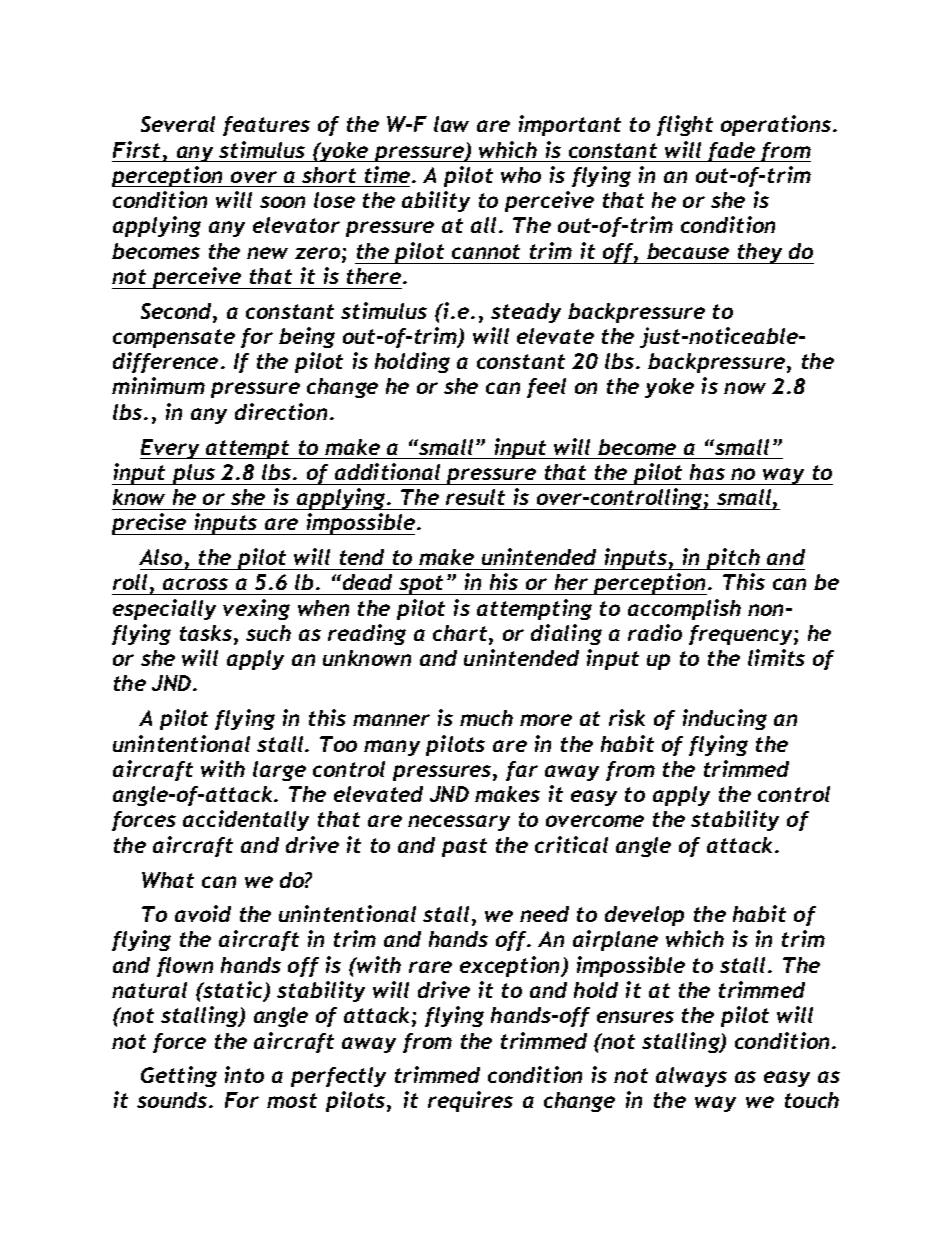 This page has width=952, height=1233. Describe the element at coordinates (158, 385) in the page. I see `minimum` at that location.
